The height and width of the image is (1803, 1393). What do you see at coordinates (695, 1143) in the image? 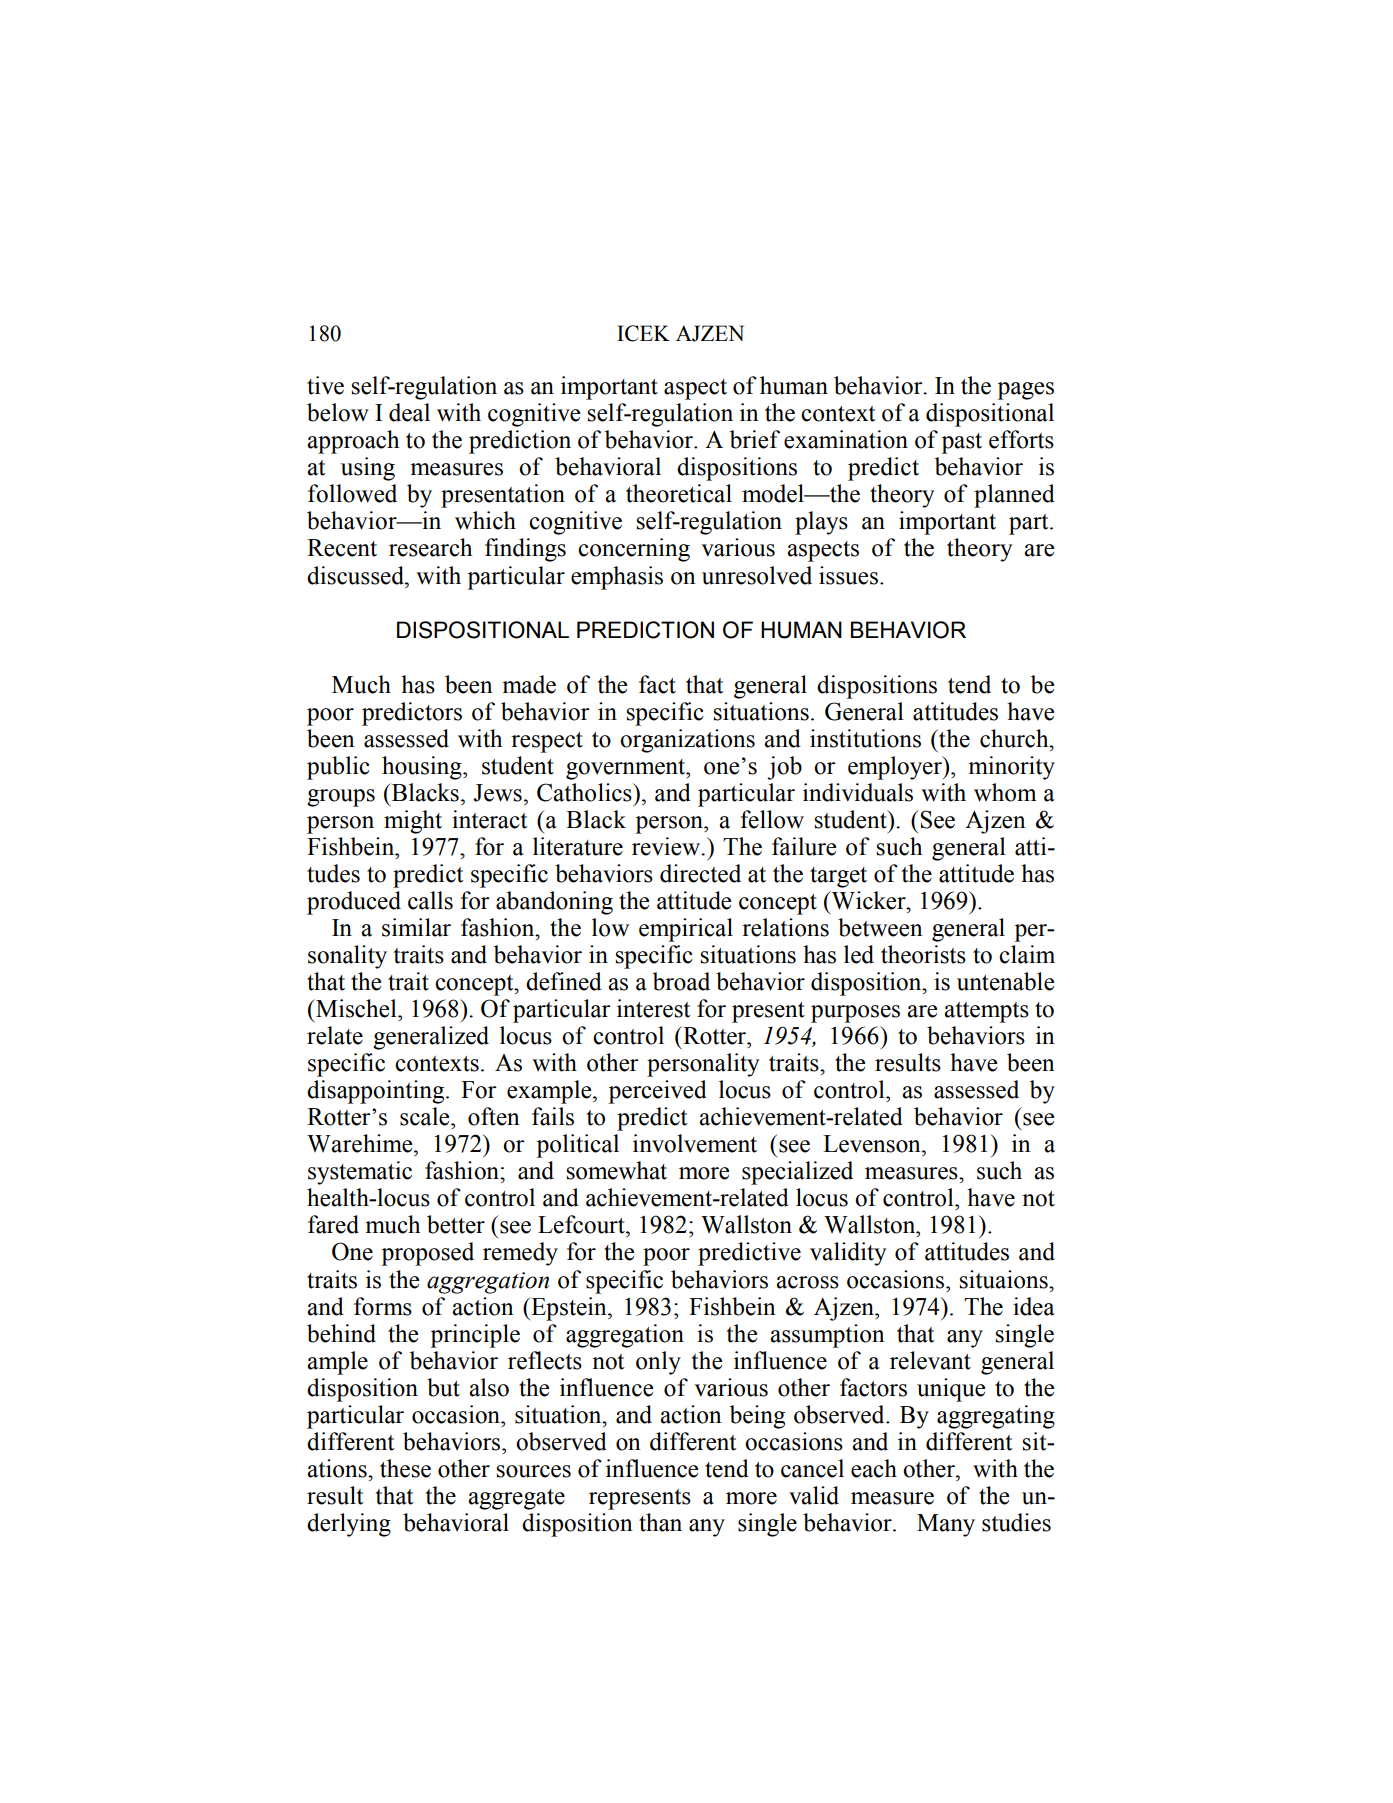
I see `involvement` at bounding box center [695, 1143].
